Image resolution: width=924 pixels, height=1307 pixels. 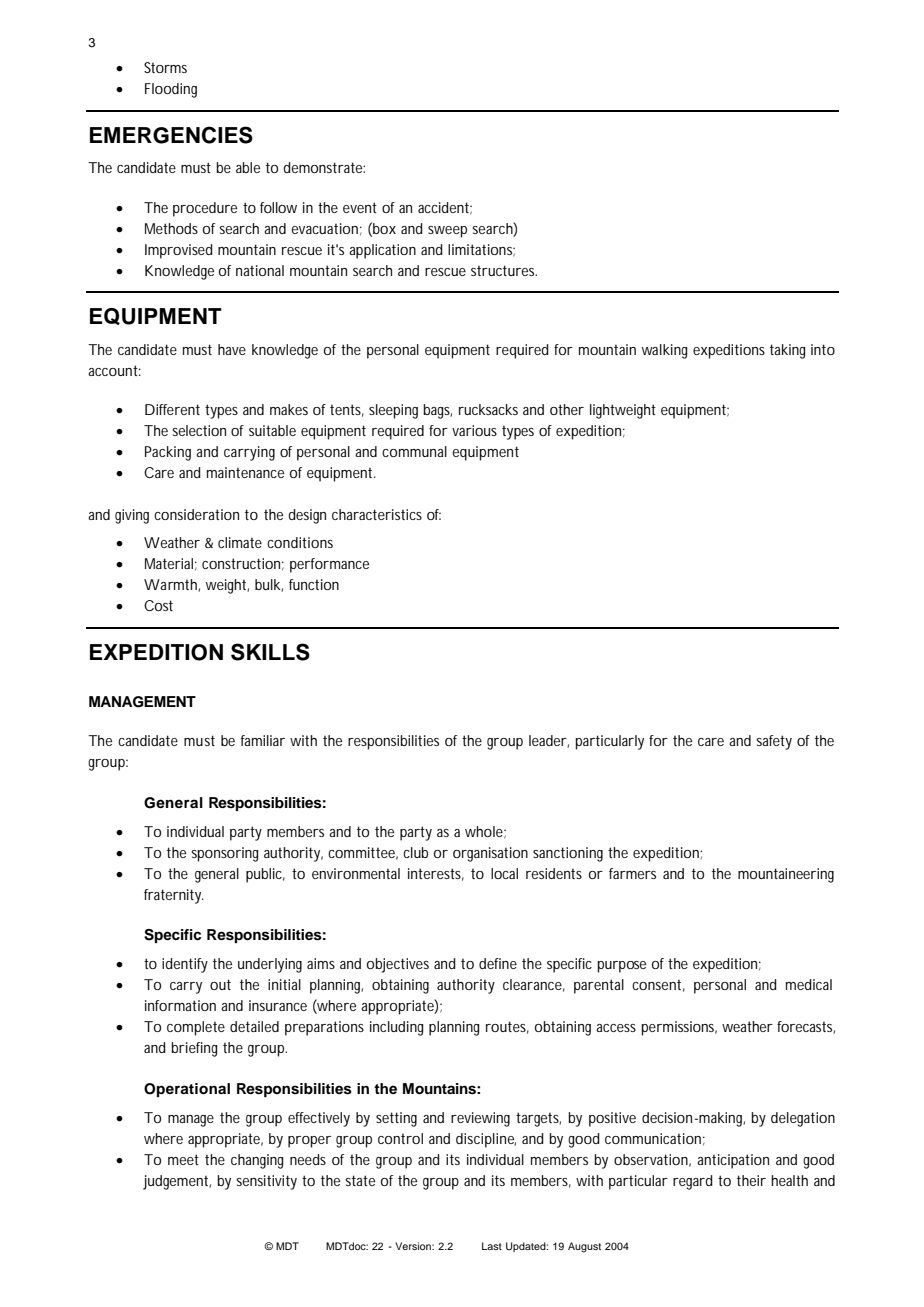 I want to click on accident, so click(x=445, y=208).
